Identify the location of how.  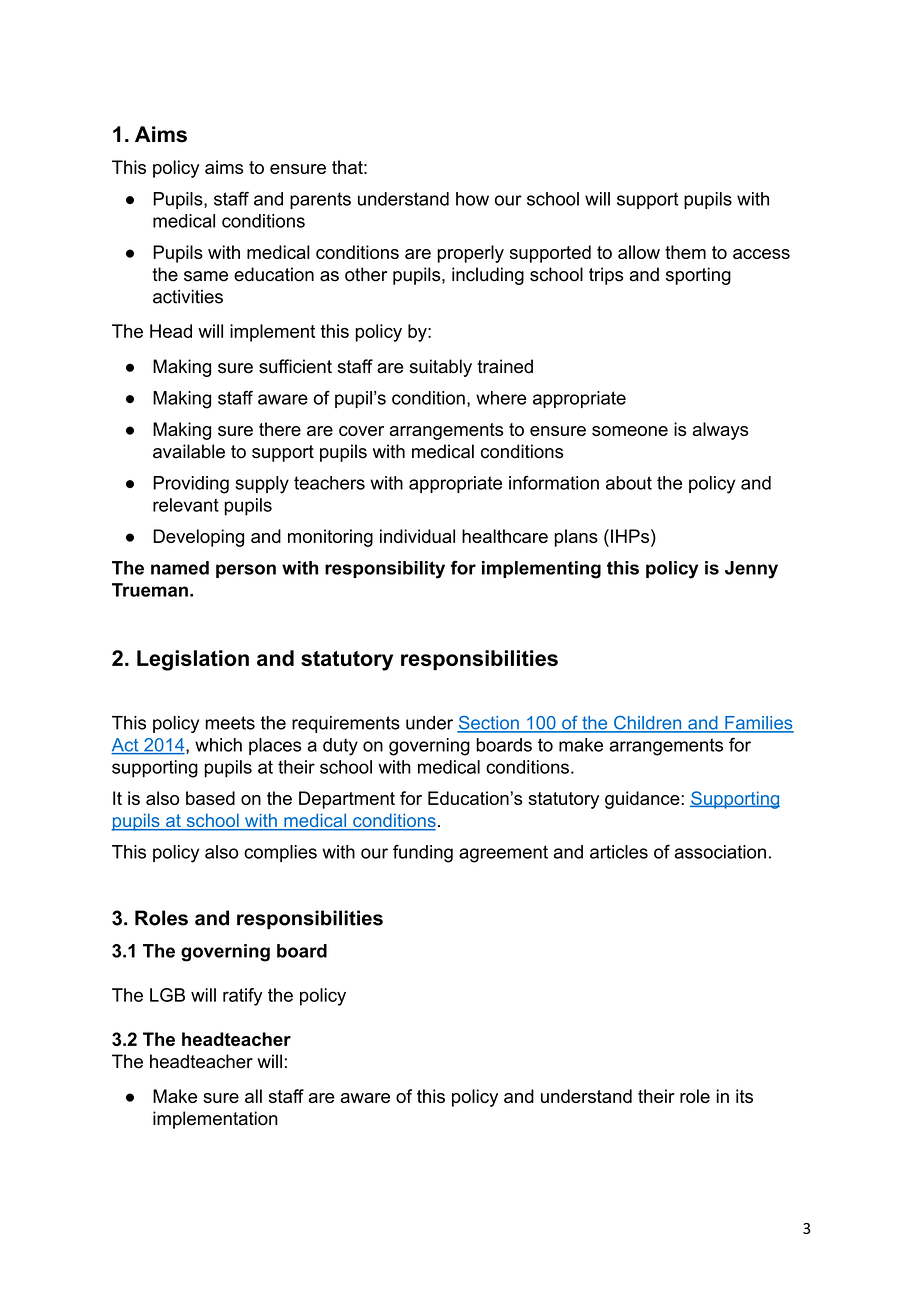
(472, 199).
